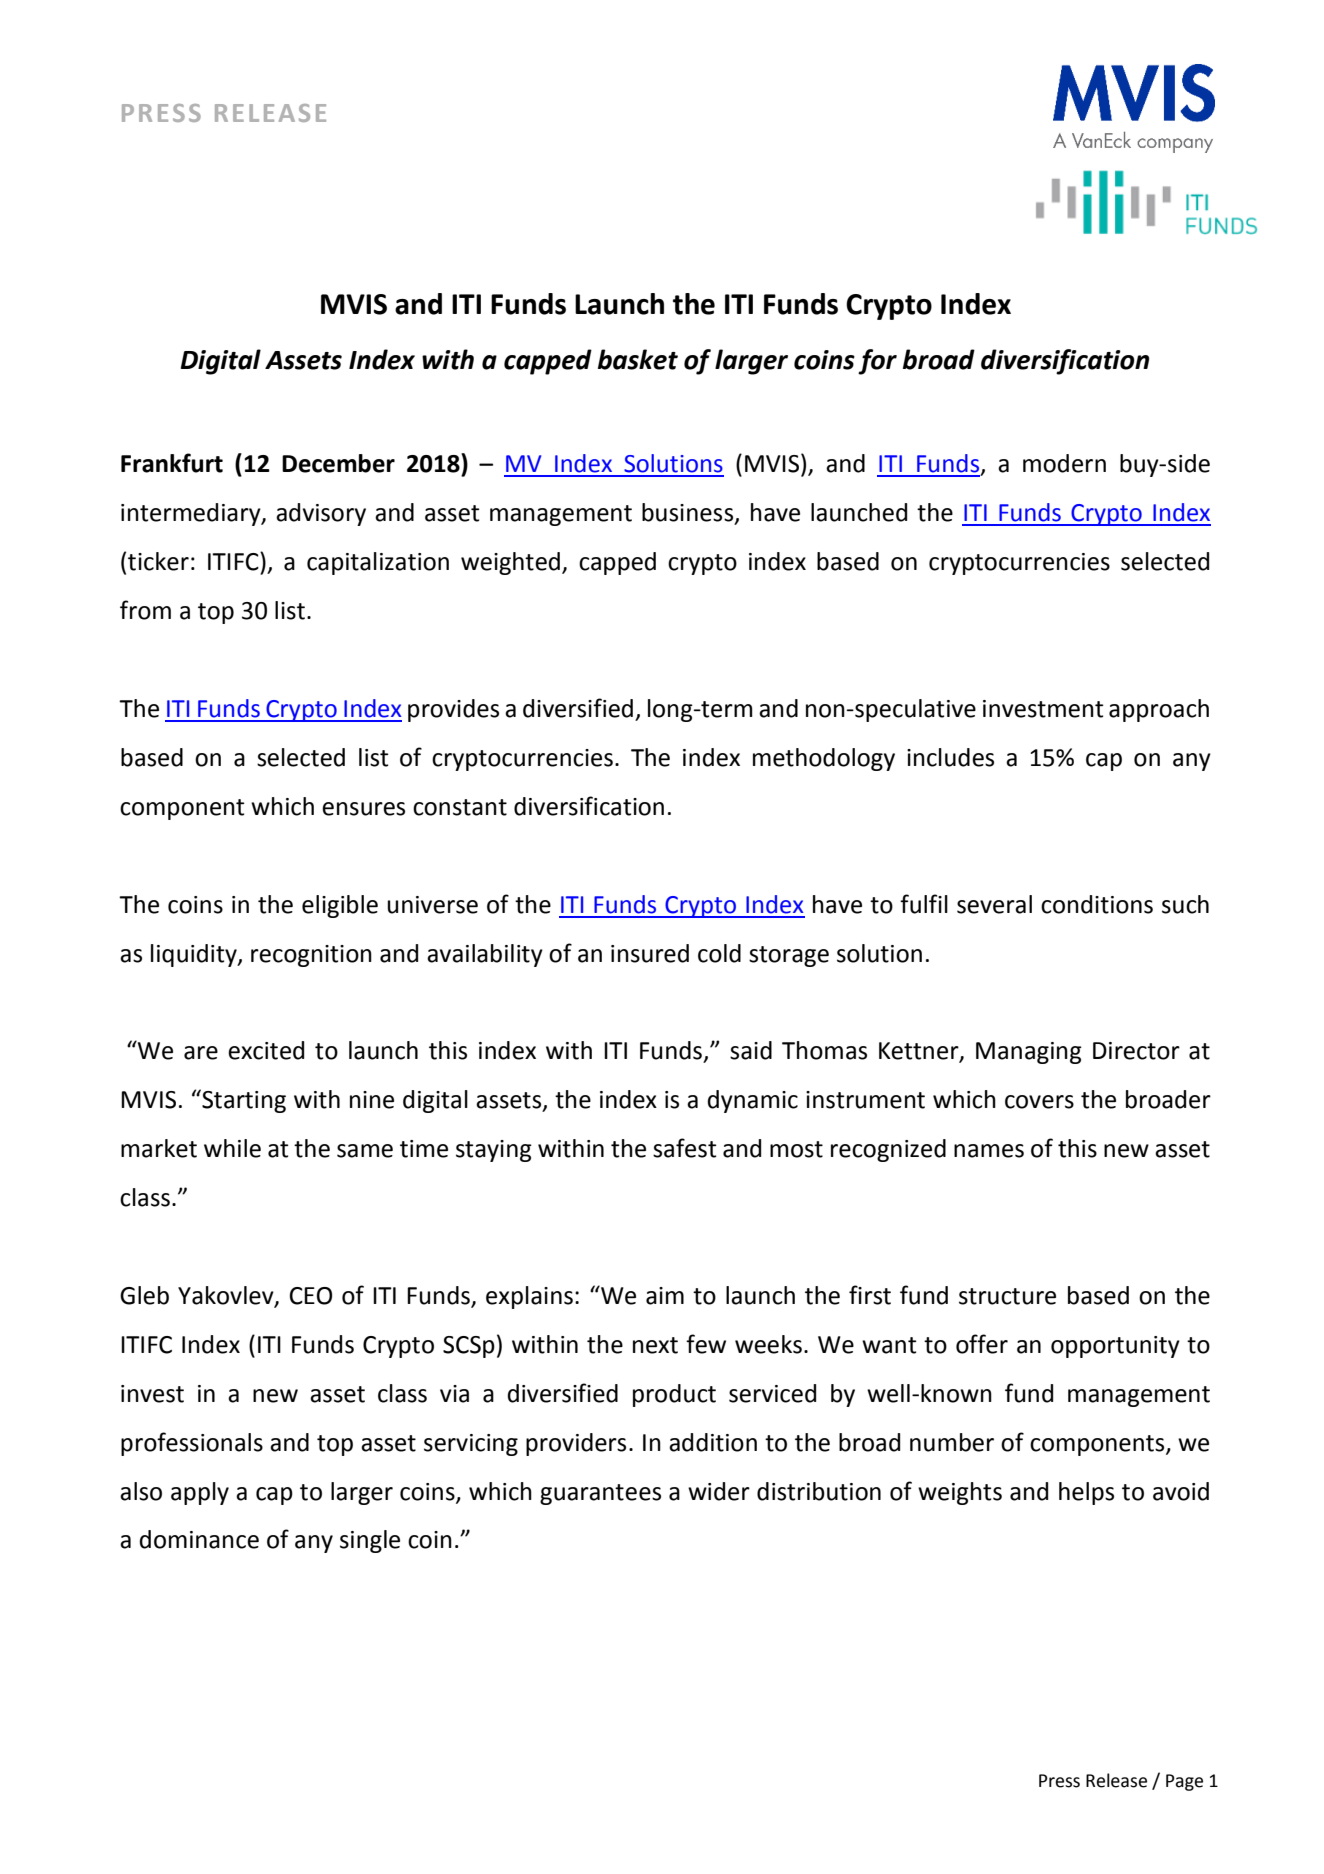  Describe the element at coordinates (650, 953) in the page. I see `insured` at that location.
